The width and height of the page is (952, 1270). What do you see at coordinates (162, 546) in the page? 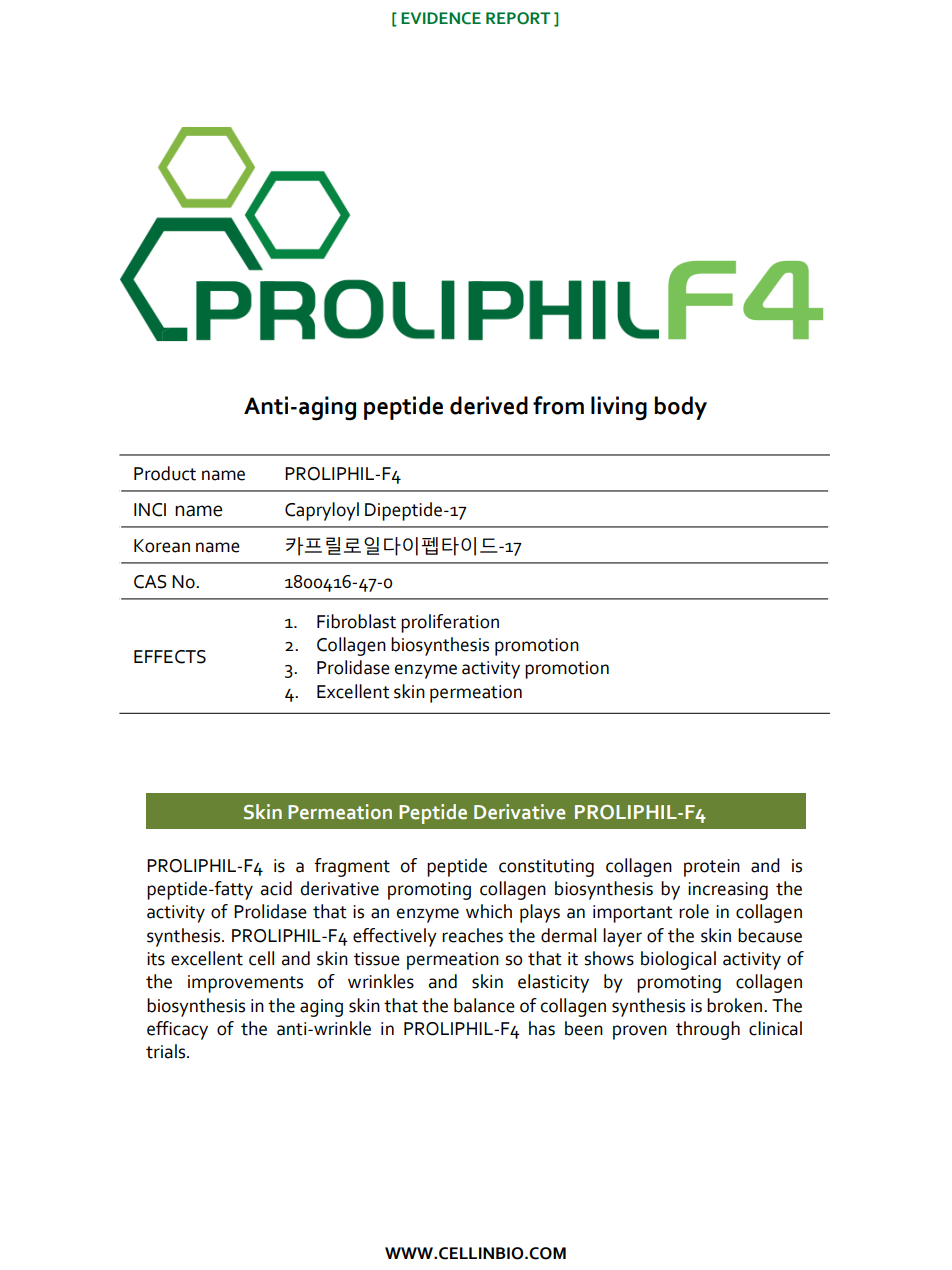
I see `Korean` at bounding box center [162, 546].
